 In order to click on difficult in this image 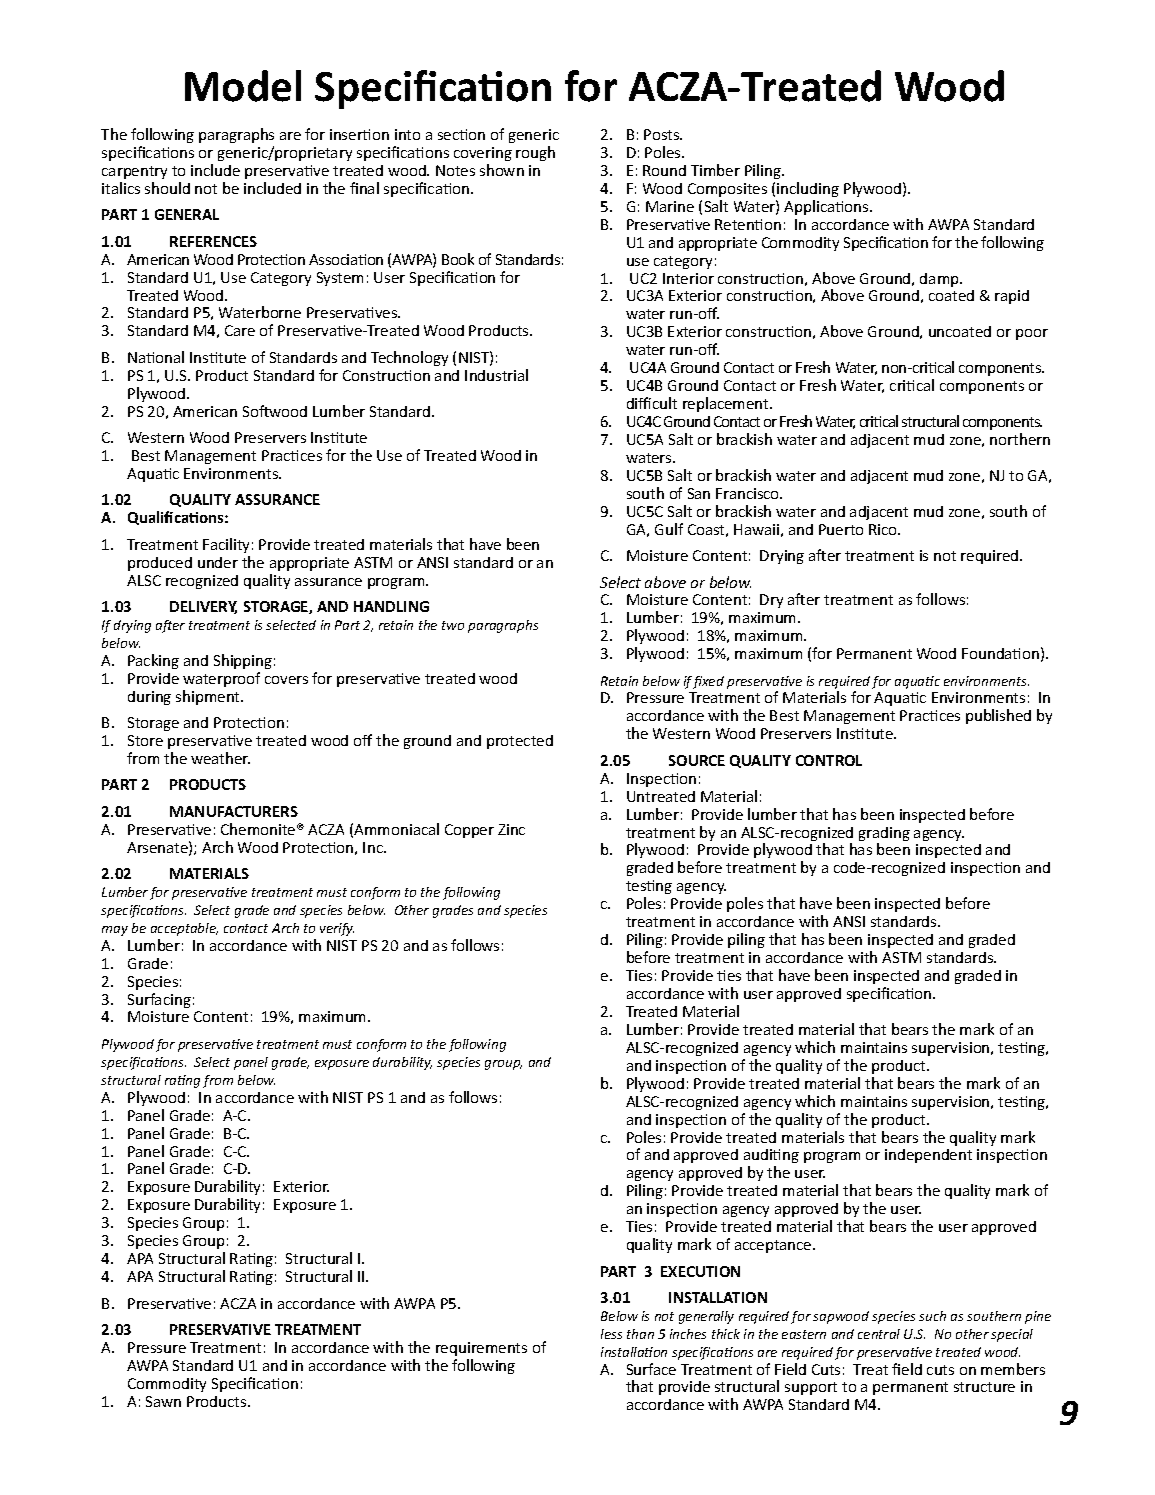, I will do `click(652, 403)`.
